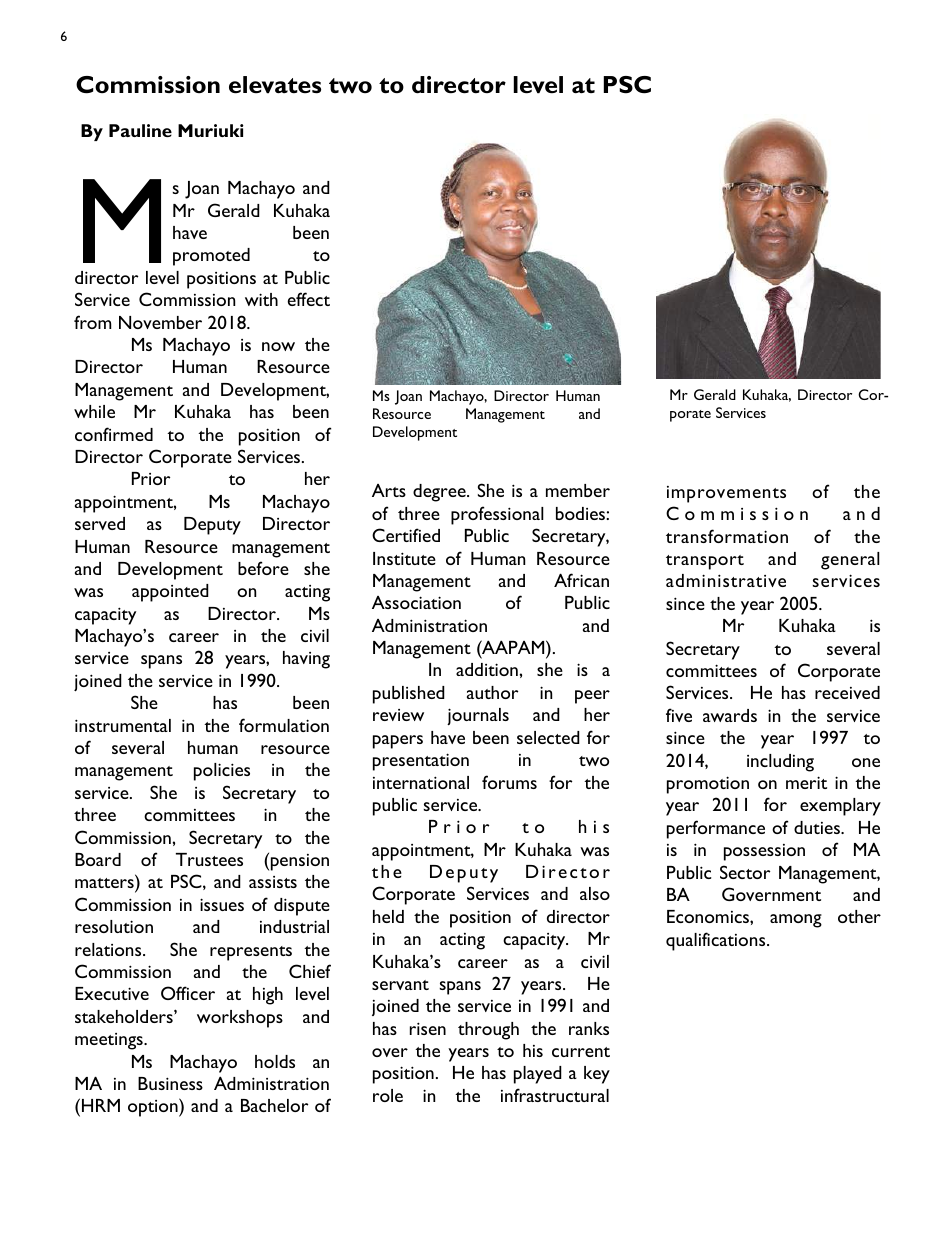 The image size is (952, 1233). What do you see at coordinates (160, 322) in the screenshot?
I see `November` at bounding box center [160, 322].
